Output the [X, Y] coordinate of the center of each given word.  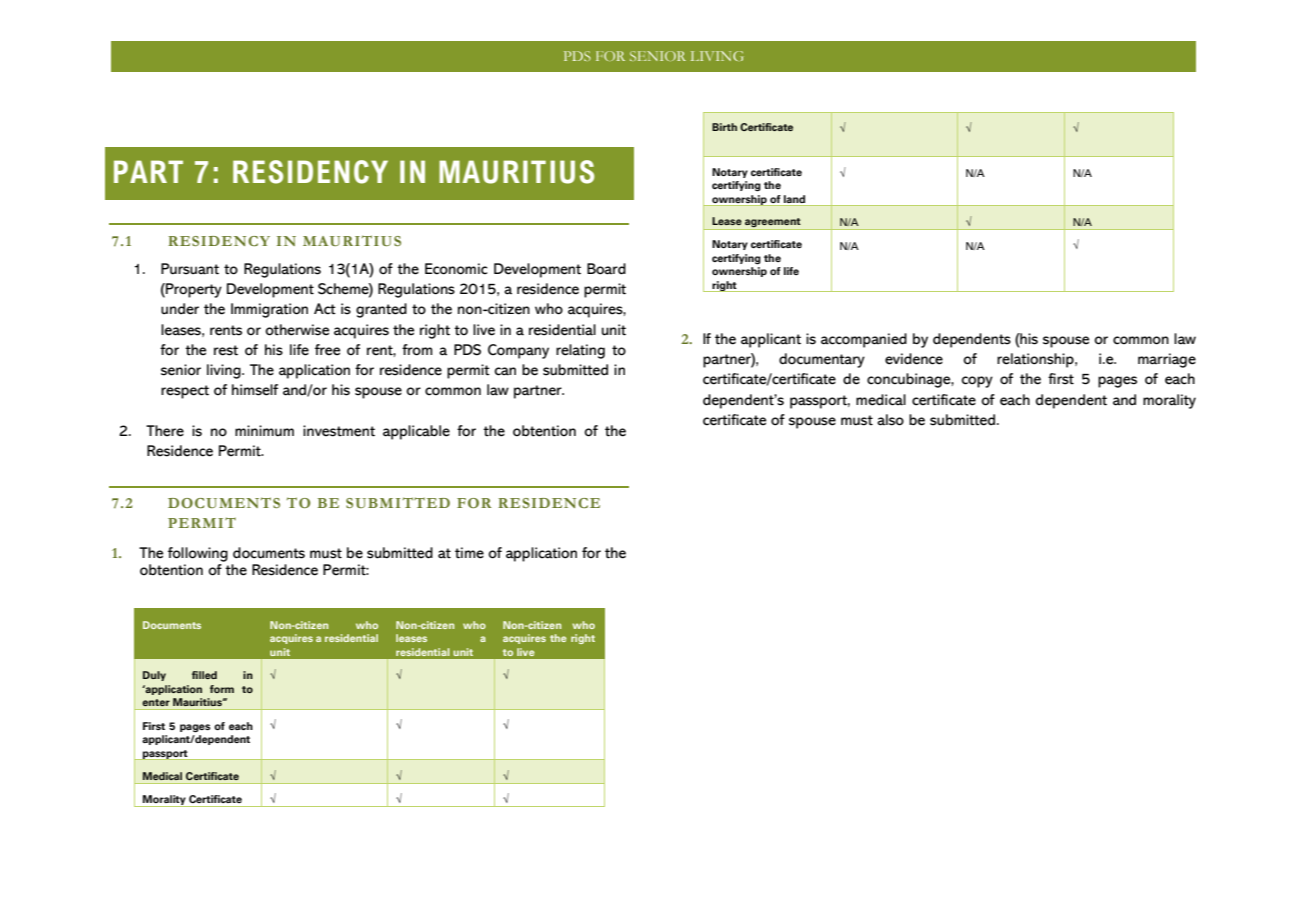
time [469, 553]
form [222, 689]
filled [204, 675]
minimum [264, 431]
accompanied [864, 340]
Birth [724, 127]
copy [977, 382]
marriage [1167, 360]
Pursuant [190, 269]
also [890, 420]
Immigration [269, 310]
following [198, 554]
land [794, 199]
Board [606, 269]
